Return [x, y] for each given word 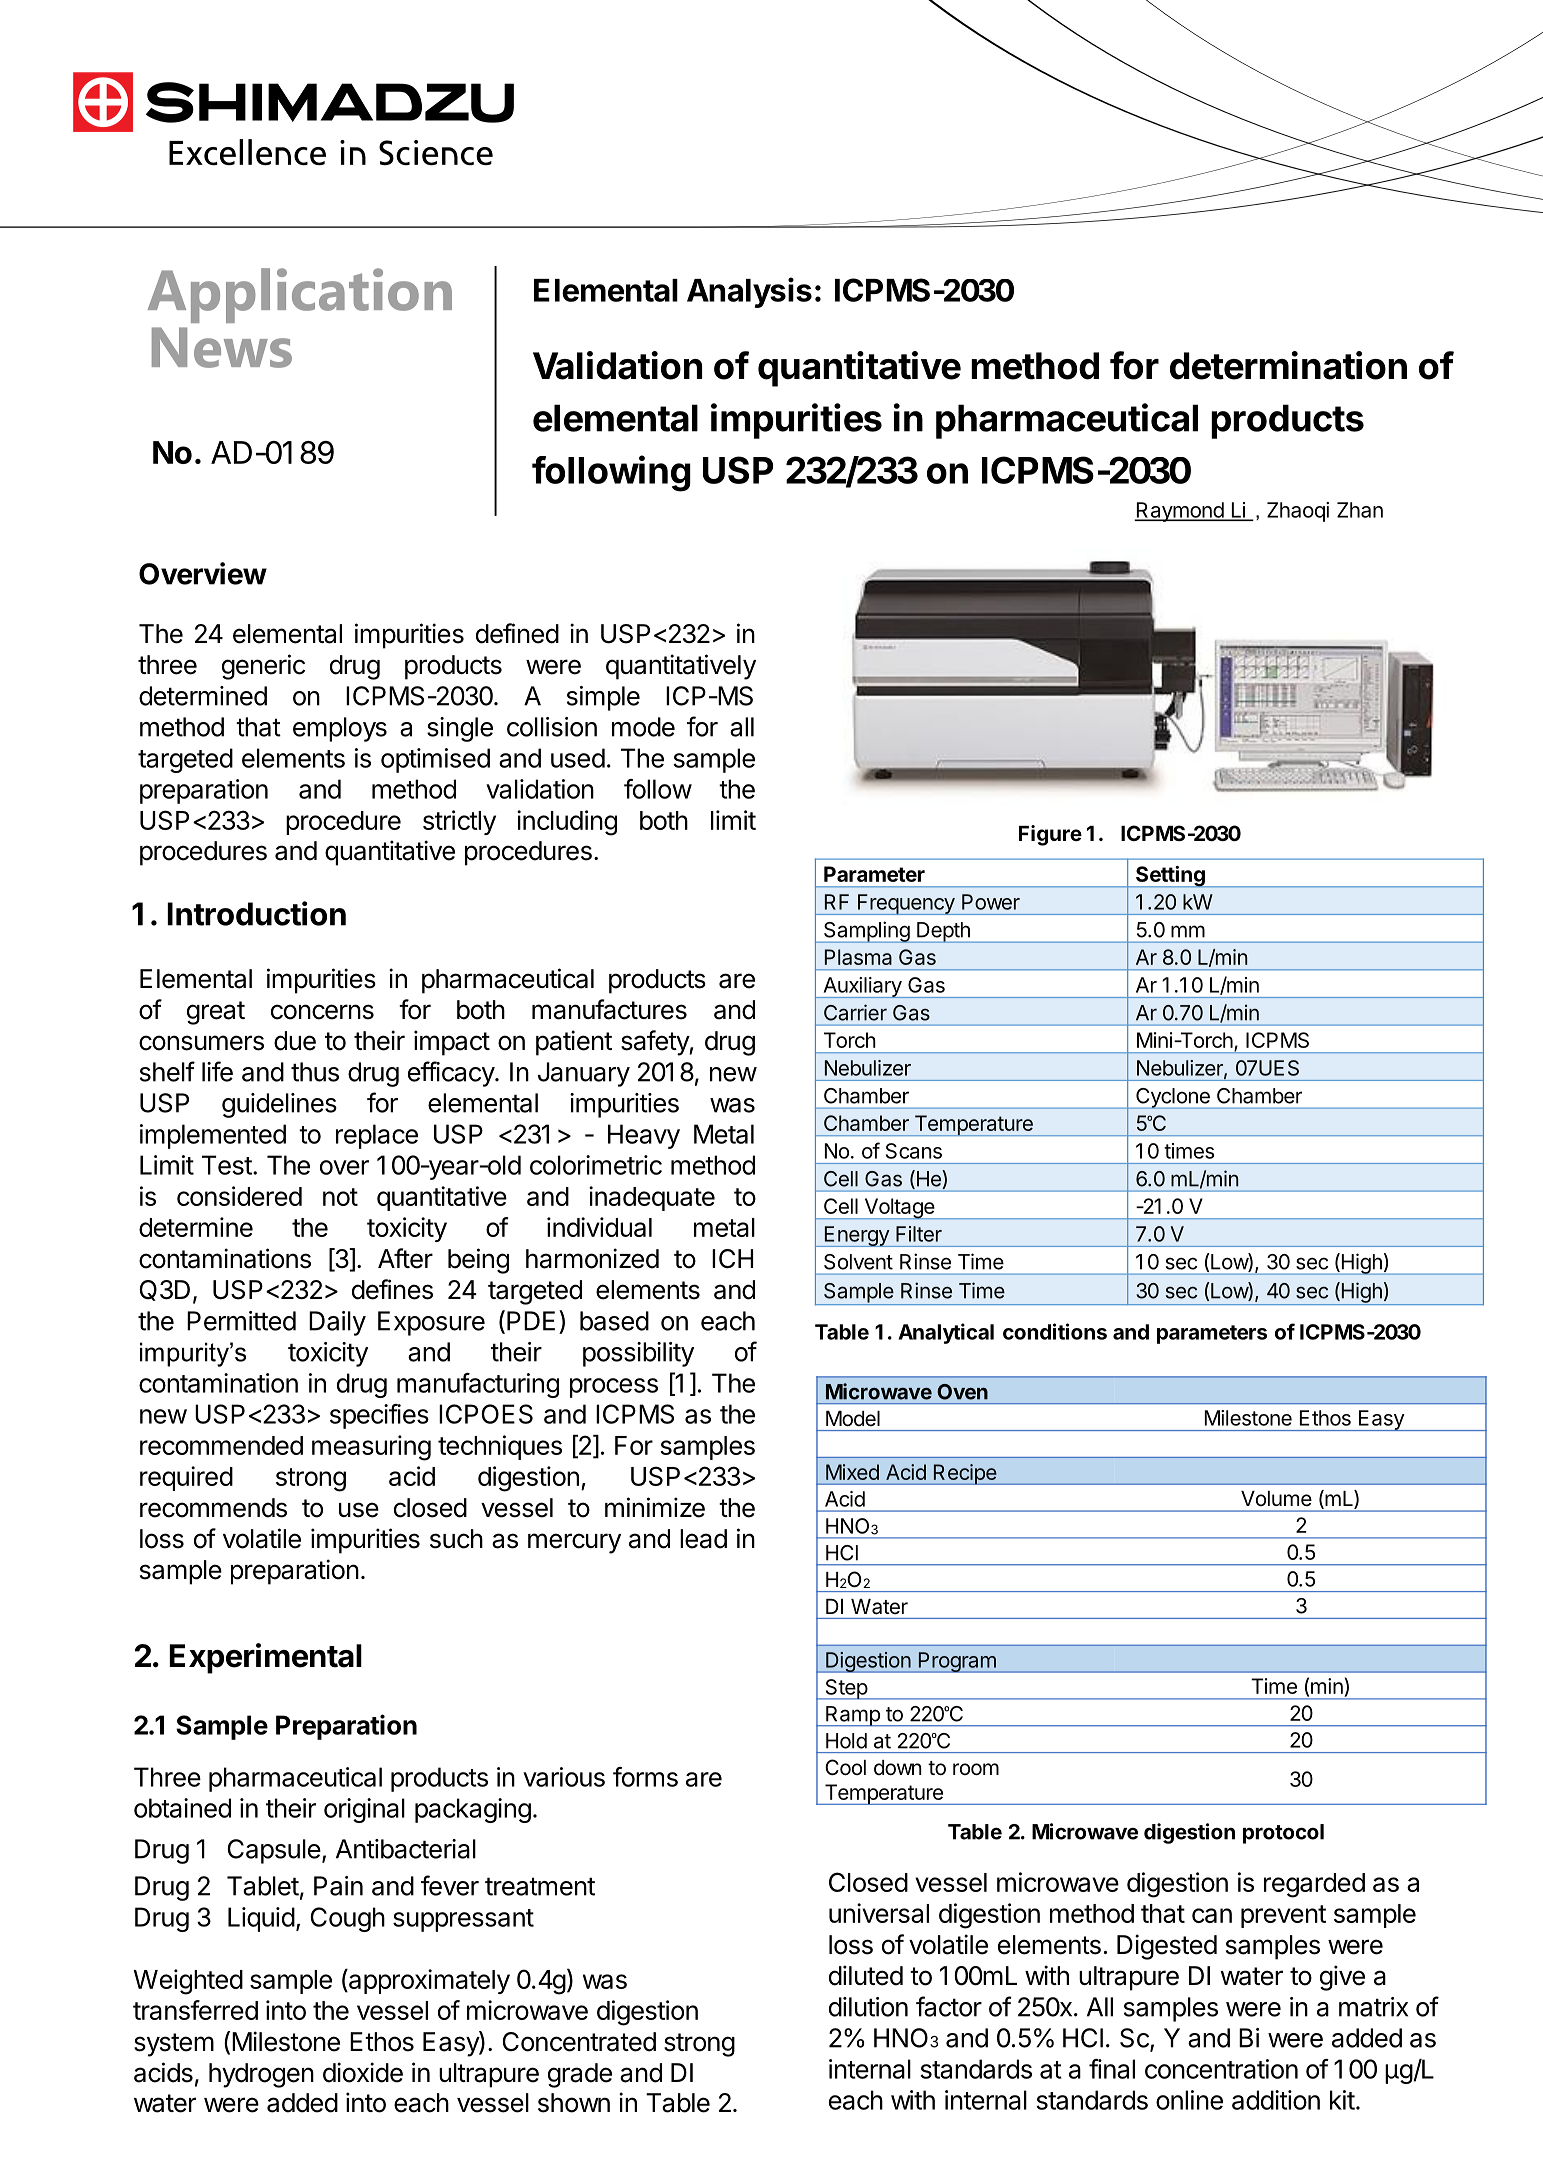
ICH [732, 1259]
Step [846, 1689]
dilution [868, 2007]
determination [1288, 365]
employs [340, 729]
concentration [1221, 2069]
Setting [1170, 877]
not [340, 1197]
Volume [1276, 1499]
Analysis [749, 292]
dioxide [363, 2072]
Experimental [265, 1658]
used [578, 758]
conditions [1055, 1331]
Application [300, 295]
